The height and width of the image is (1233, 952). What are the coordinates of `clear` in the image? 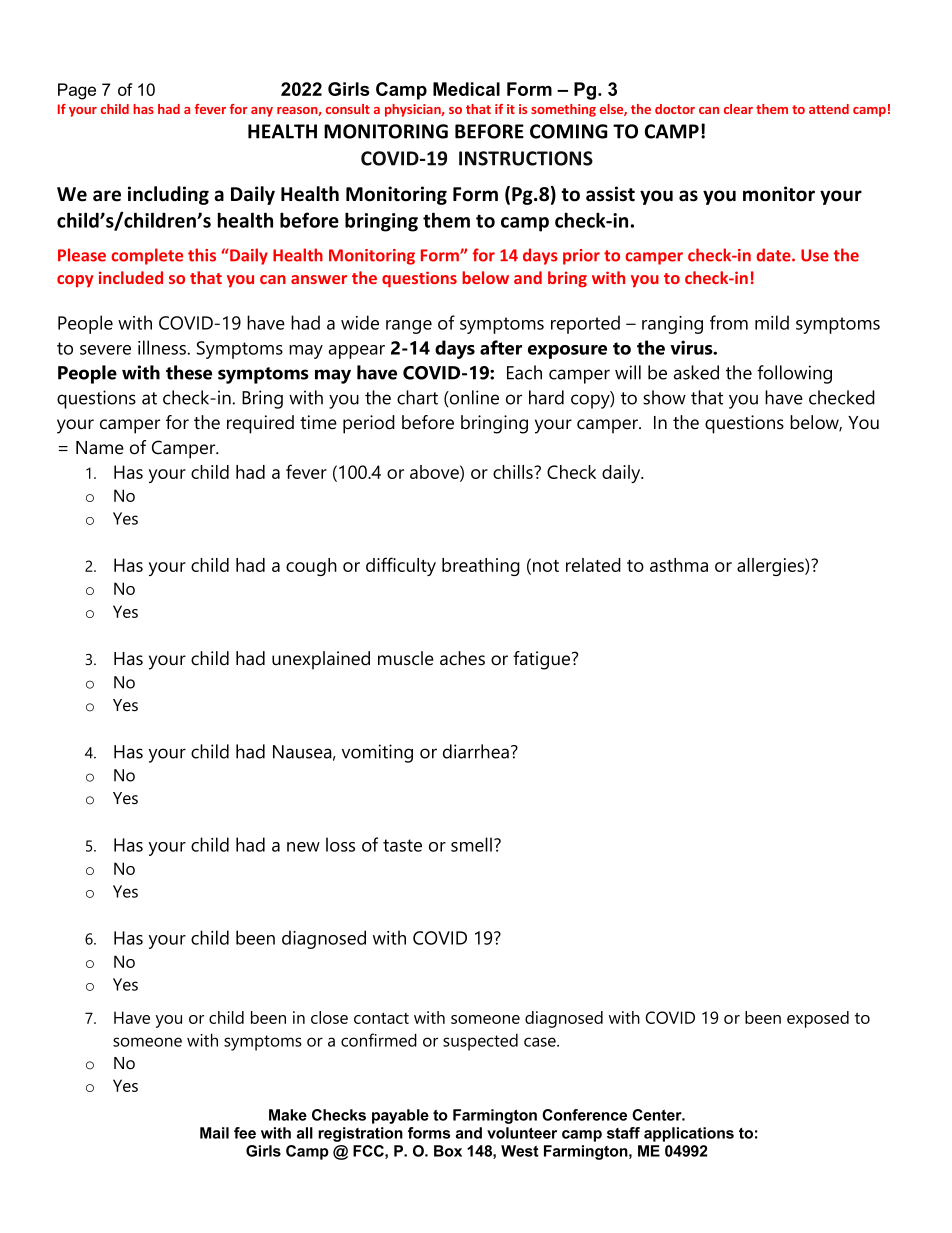 It's located at (738, 109).
